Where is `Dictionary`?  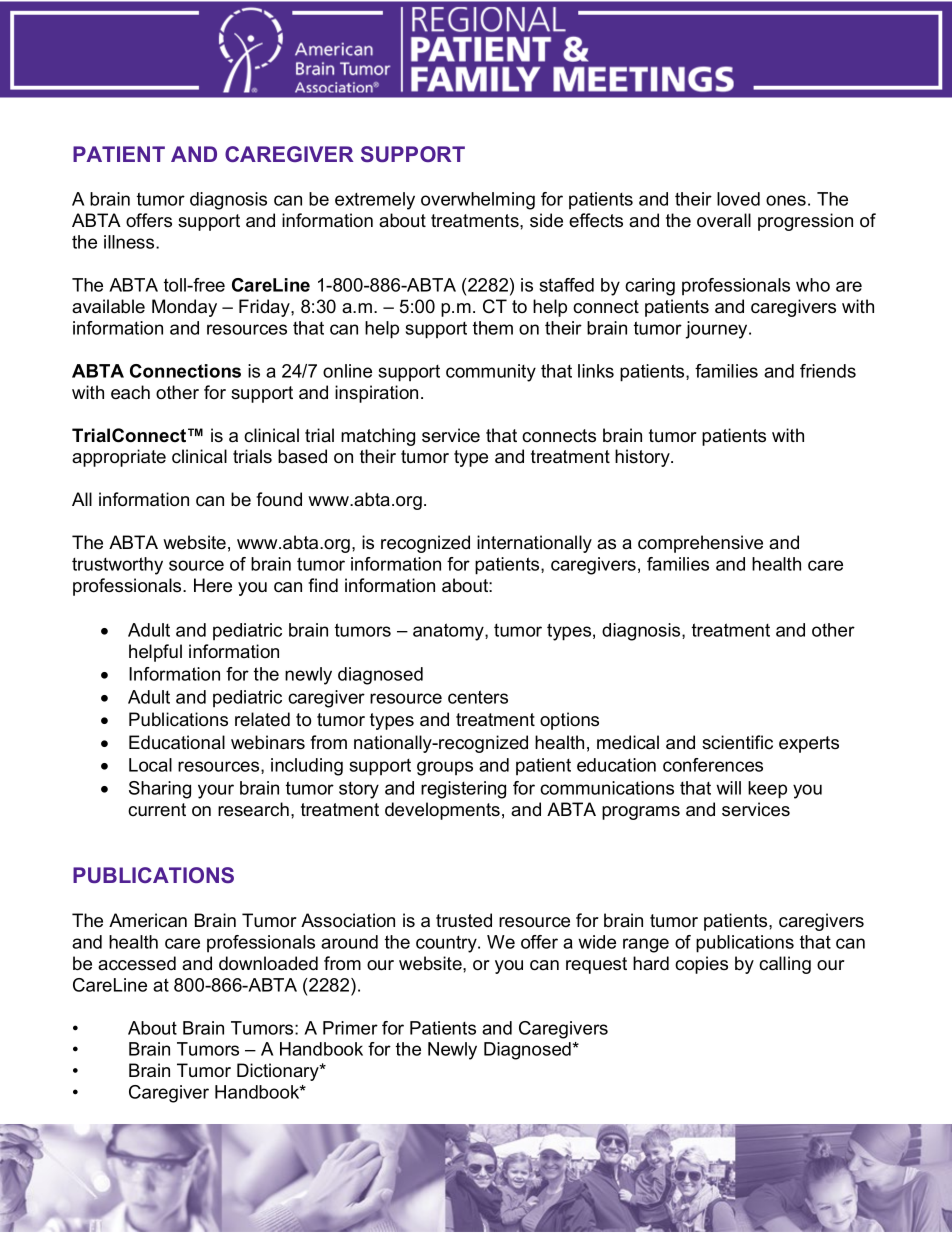 Dictionary is located at coordinates (279, 1072).
